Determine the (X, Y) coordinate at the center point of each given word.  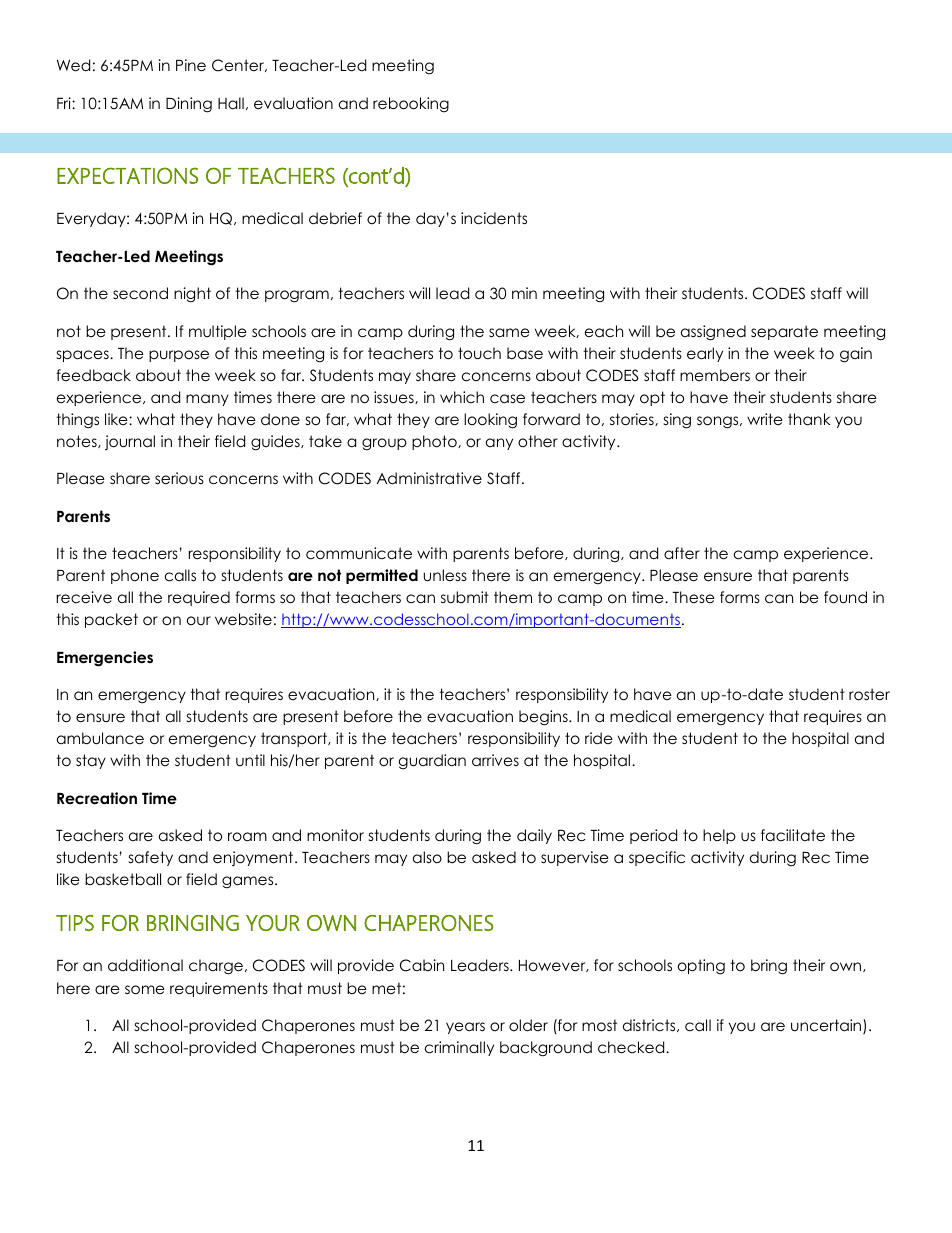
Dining (189, 105)
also (427, 857)
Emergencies (105, 659)
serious (179, 478)
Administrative (429, 478)
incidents (494, 218)
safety (151, 858)
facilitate (793, 835)
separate (784, 332)
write (765, 419)
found (845, 597)
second (140, 293)
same (509, 332)
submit (465, 597)
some (145, 990)
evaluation (293, 103)
